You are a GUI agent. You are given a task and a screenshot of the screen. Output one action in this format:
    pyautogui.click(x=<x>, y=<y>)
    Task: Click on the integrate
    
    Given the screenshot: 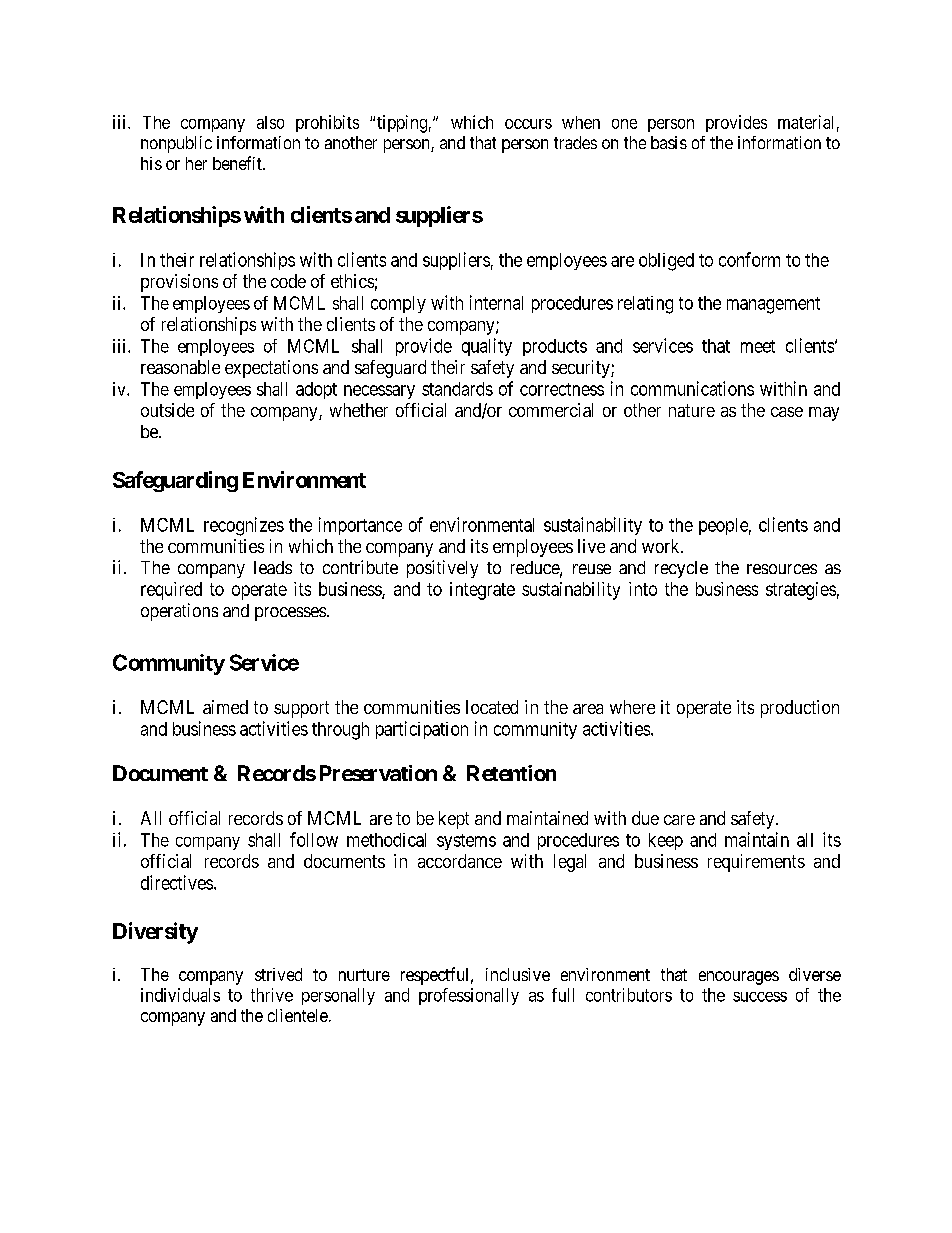 What is the action you would take?
    pyautogui.click(x=482, y=591)
